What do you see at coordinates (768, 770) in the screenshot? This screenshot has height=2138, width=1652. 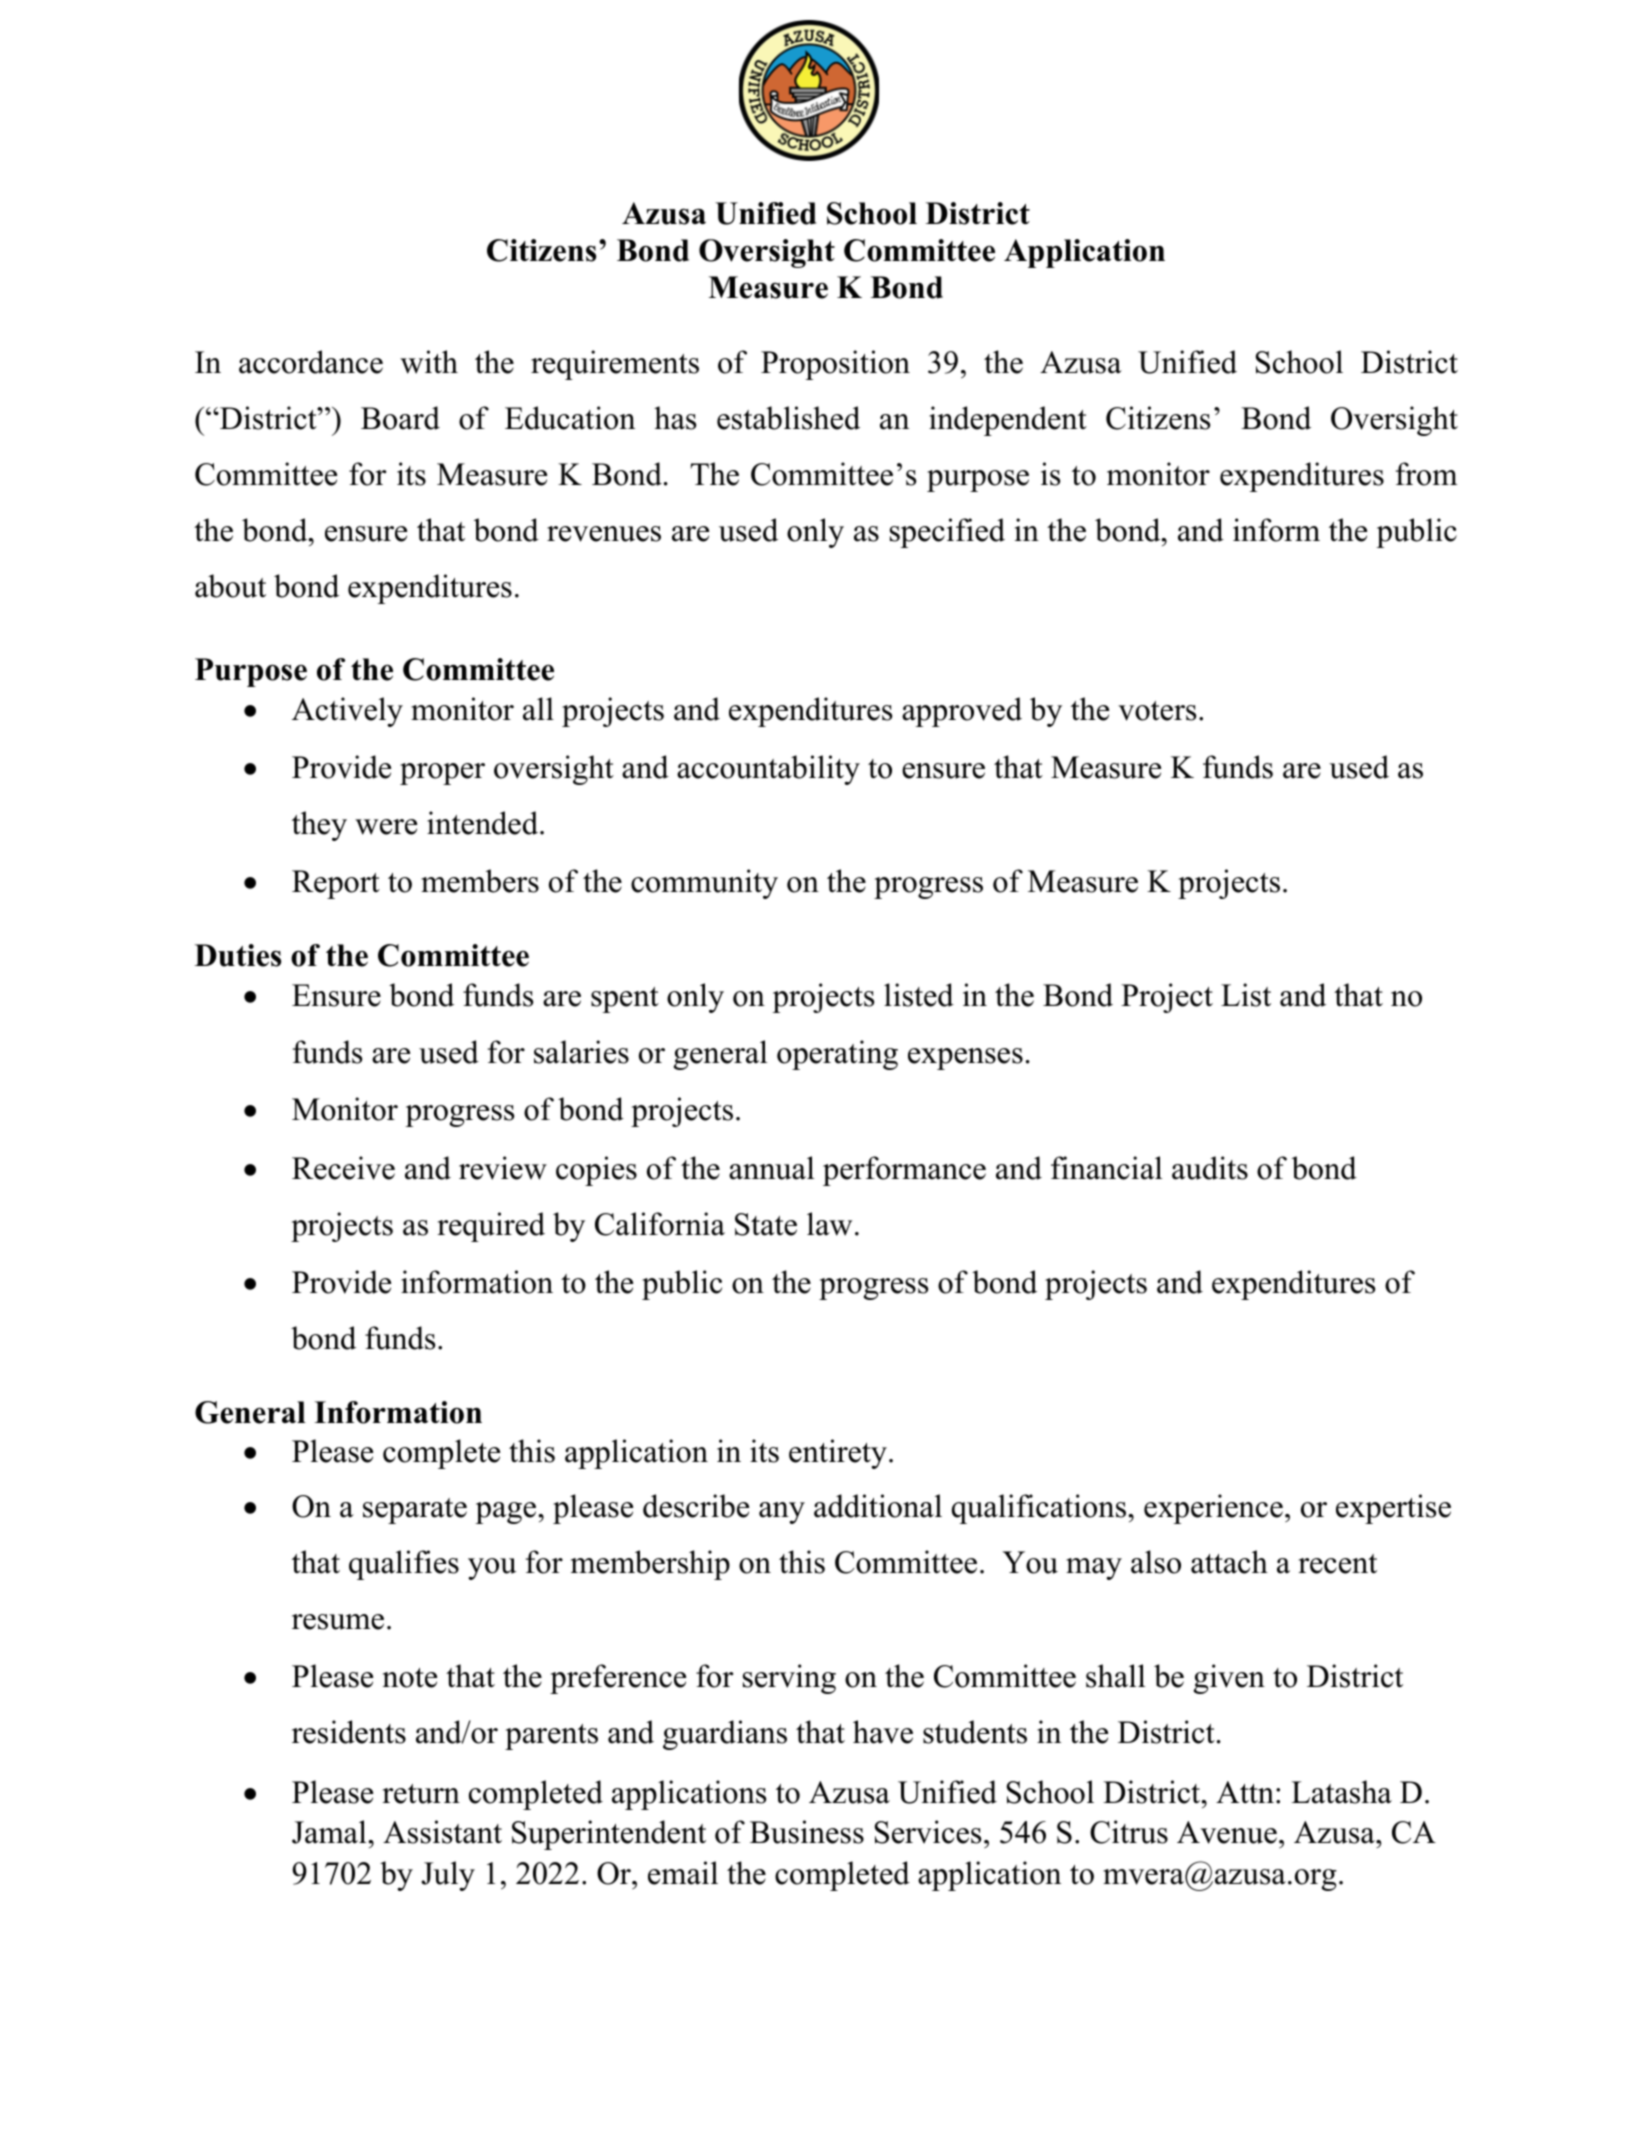 I see `accountability` at bounding box center [768, 770].
